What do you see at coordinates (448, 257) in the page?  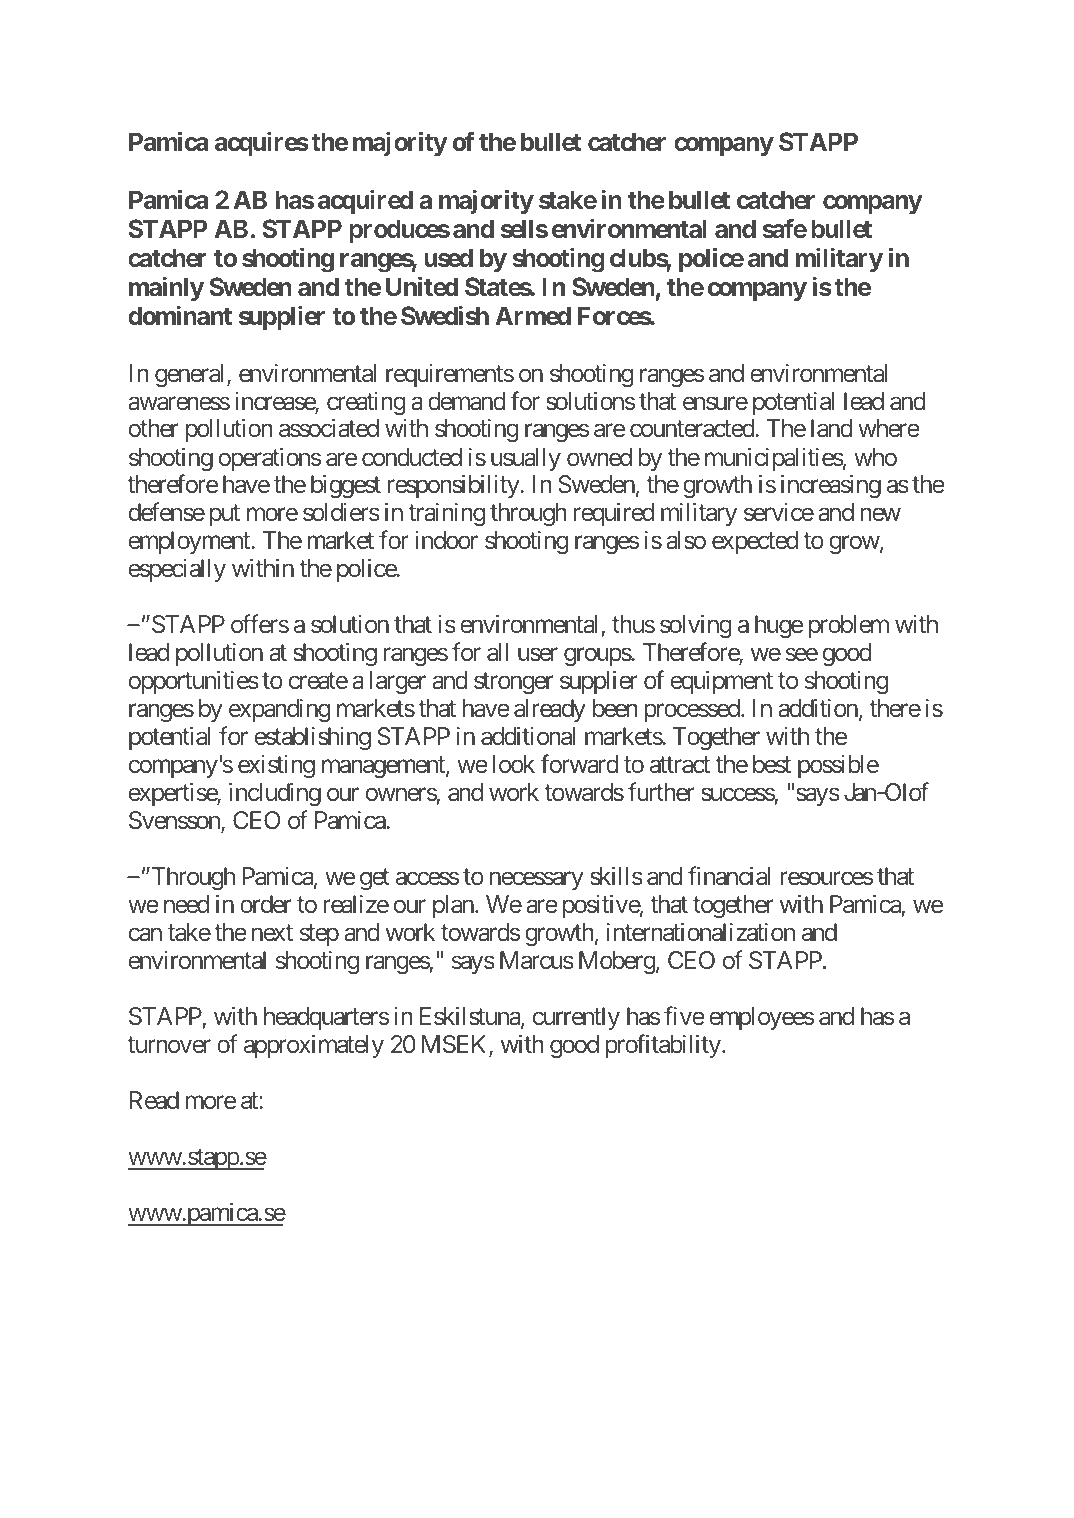 I see `used` at bounding box center [448, 257].
